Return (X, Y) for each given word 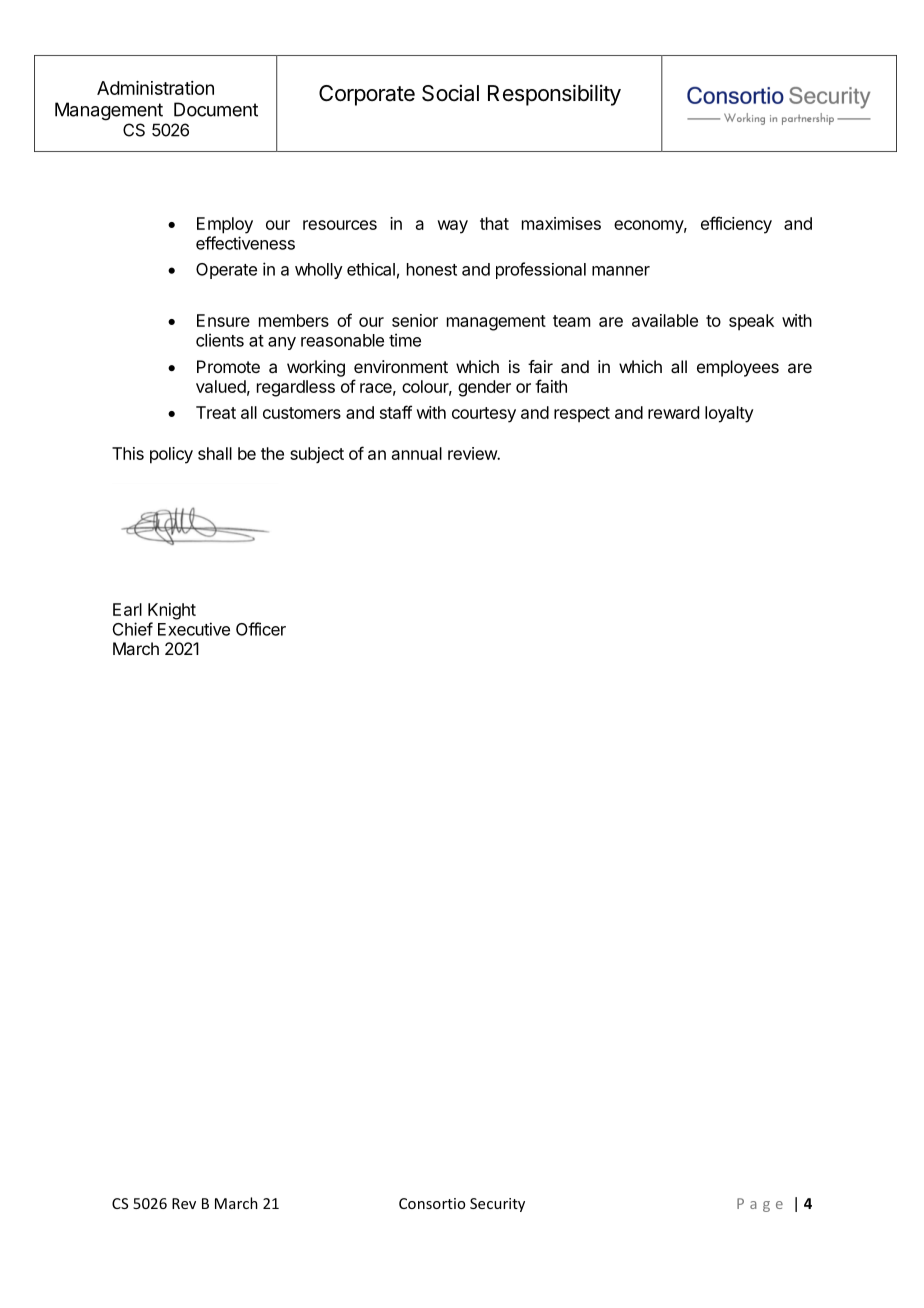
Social (450, 93)
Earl (127, 609)
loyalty (729, 414)
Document (216, 109)
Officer (261, 629)
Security (497, 1205)
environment (401, 366)
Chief (133, 629)
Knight (172, 611)
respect (582, 415)
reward (673, 412)
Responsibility (554, 95)
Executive (194, 629)
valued (221, 386)
